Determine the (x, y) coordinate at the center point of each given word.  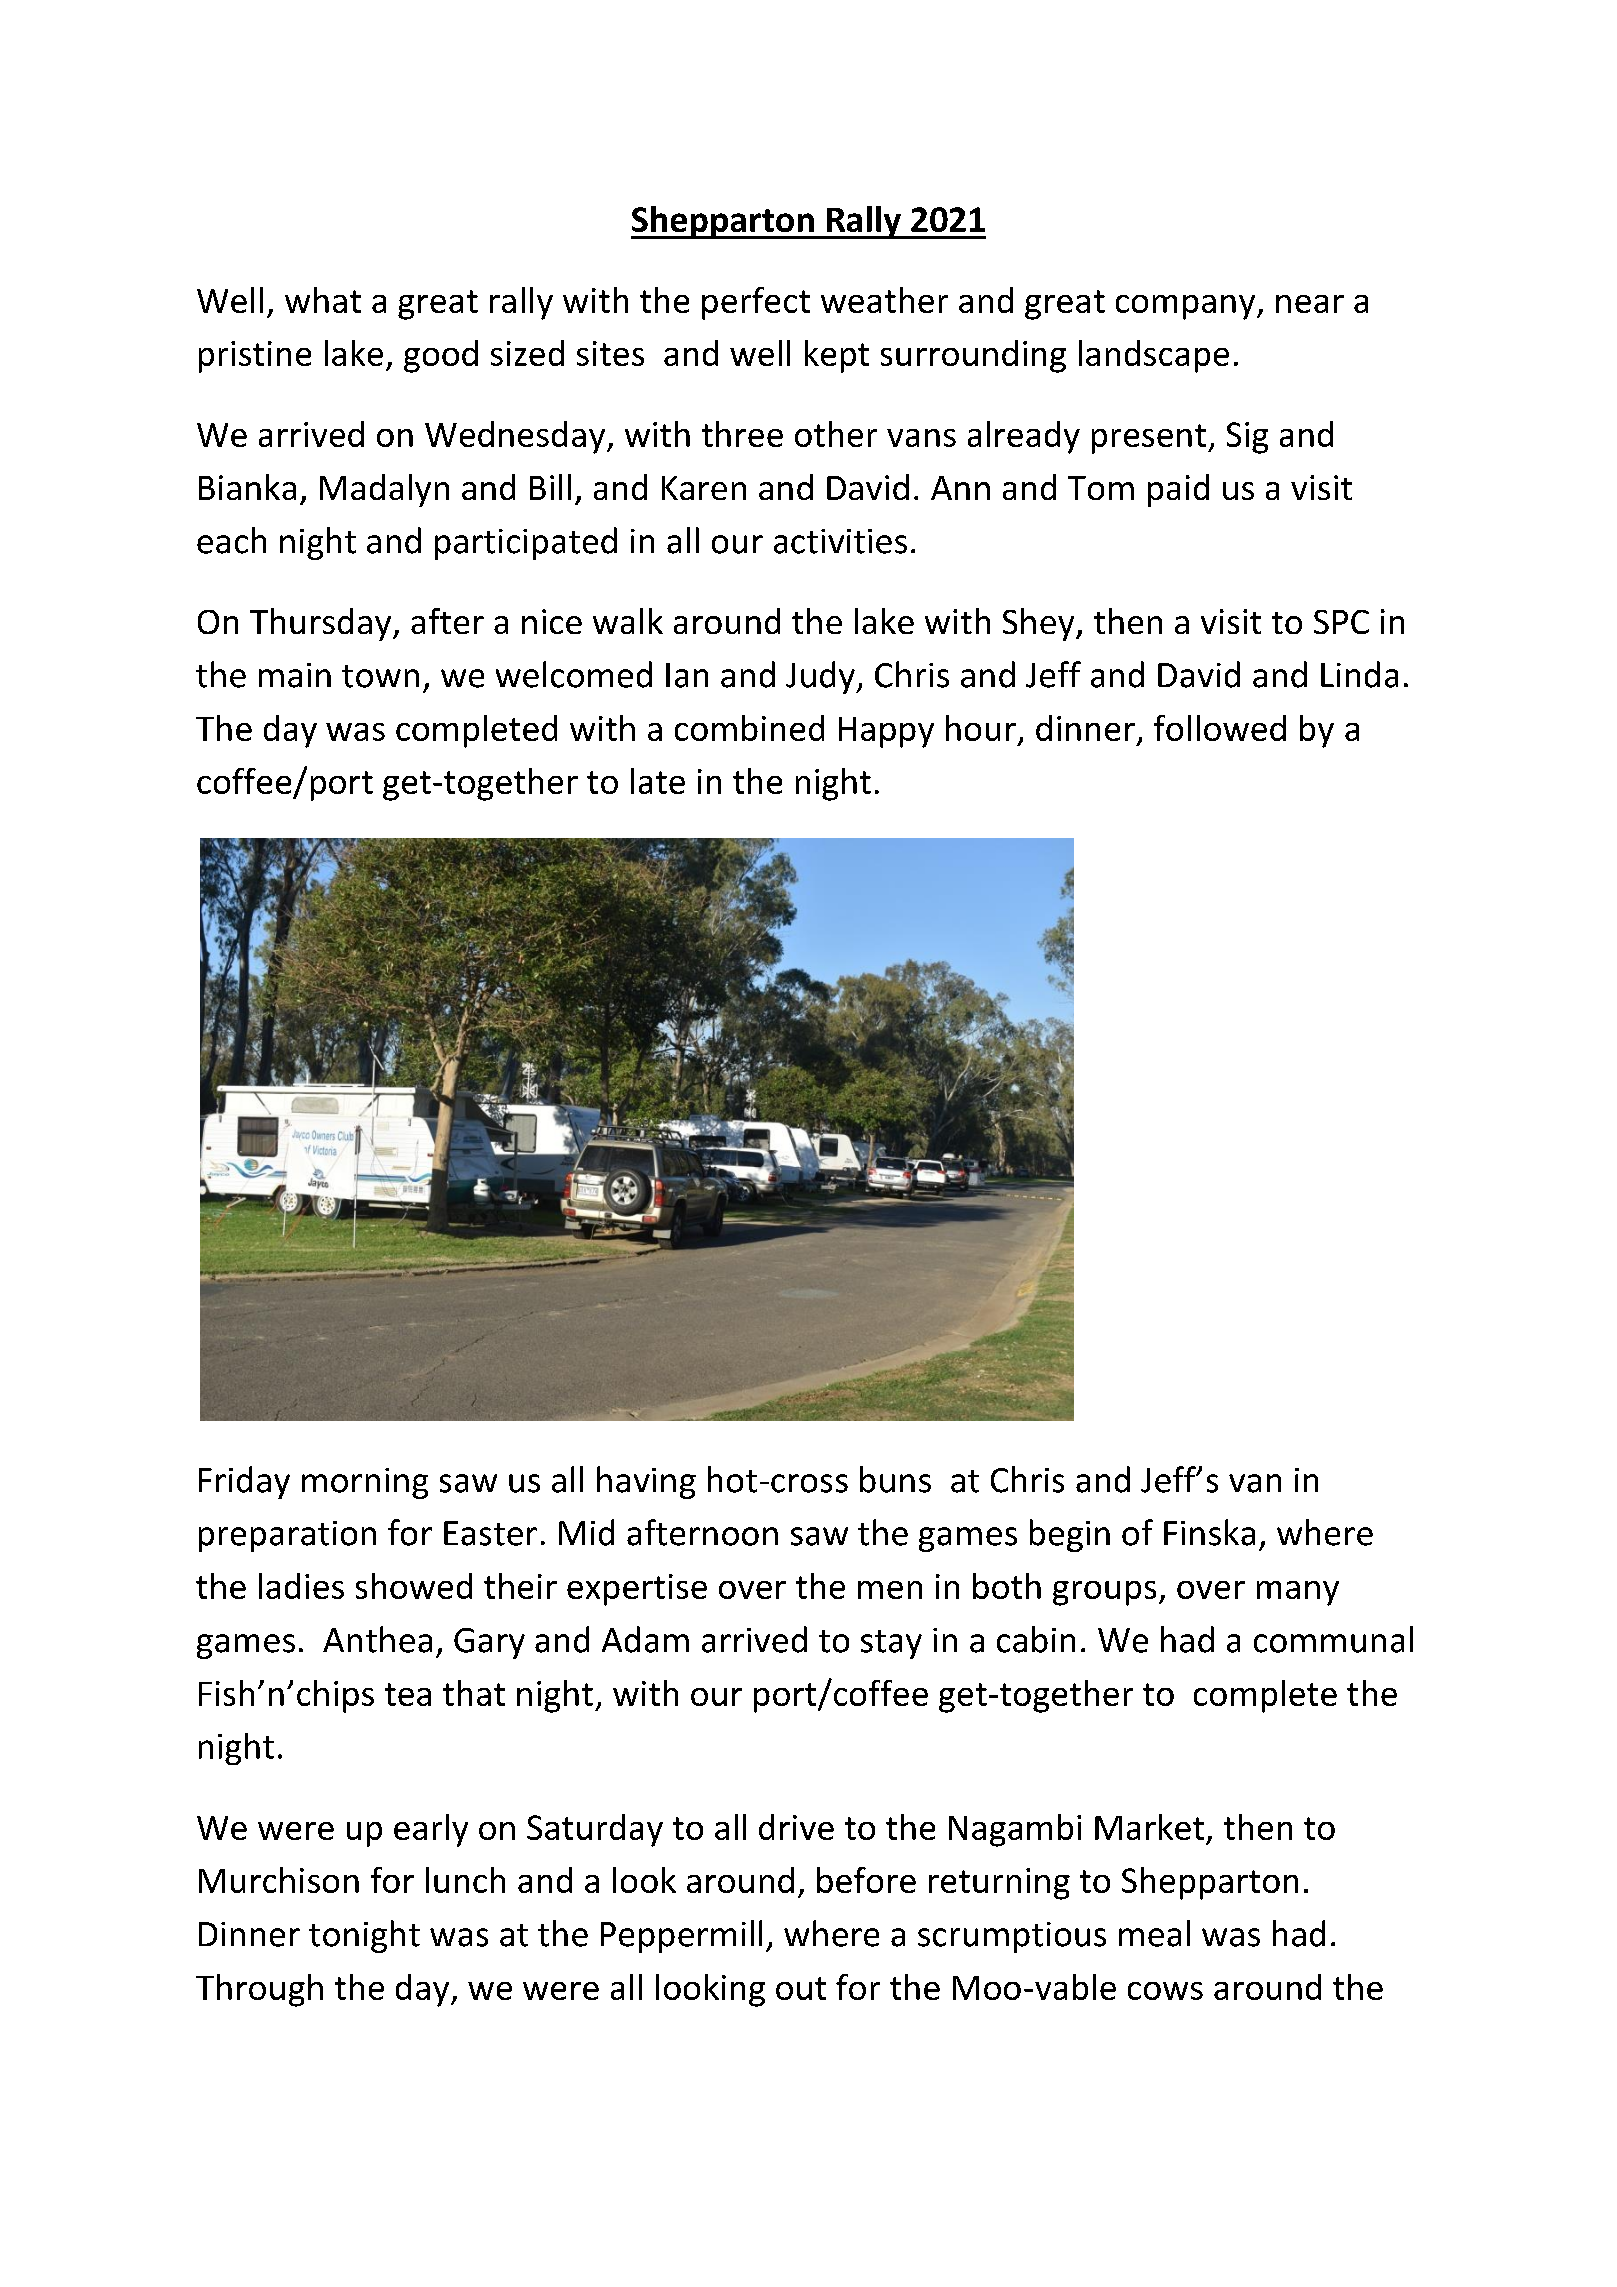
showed (414, 1586)
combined (749, 728)
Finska (1209, 1532)
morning (365, 1483)
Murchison (279, 1880)
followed (1220, 728)
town (380, 676)
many (1298, 1593)
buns (895, 1479)
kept (837, 356)
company (1185, 307)
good (441, 356)
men (890, 1590)
